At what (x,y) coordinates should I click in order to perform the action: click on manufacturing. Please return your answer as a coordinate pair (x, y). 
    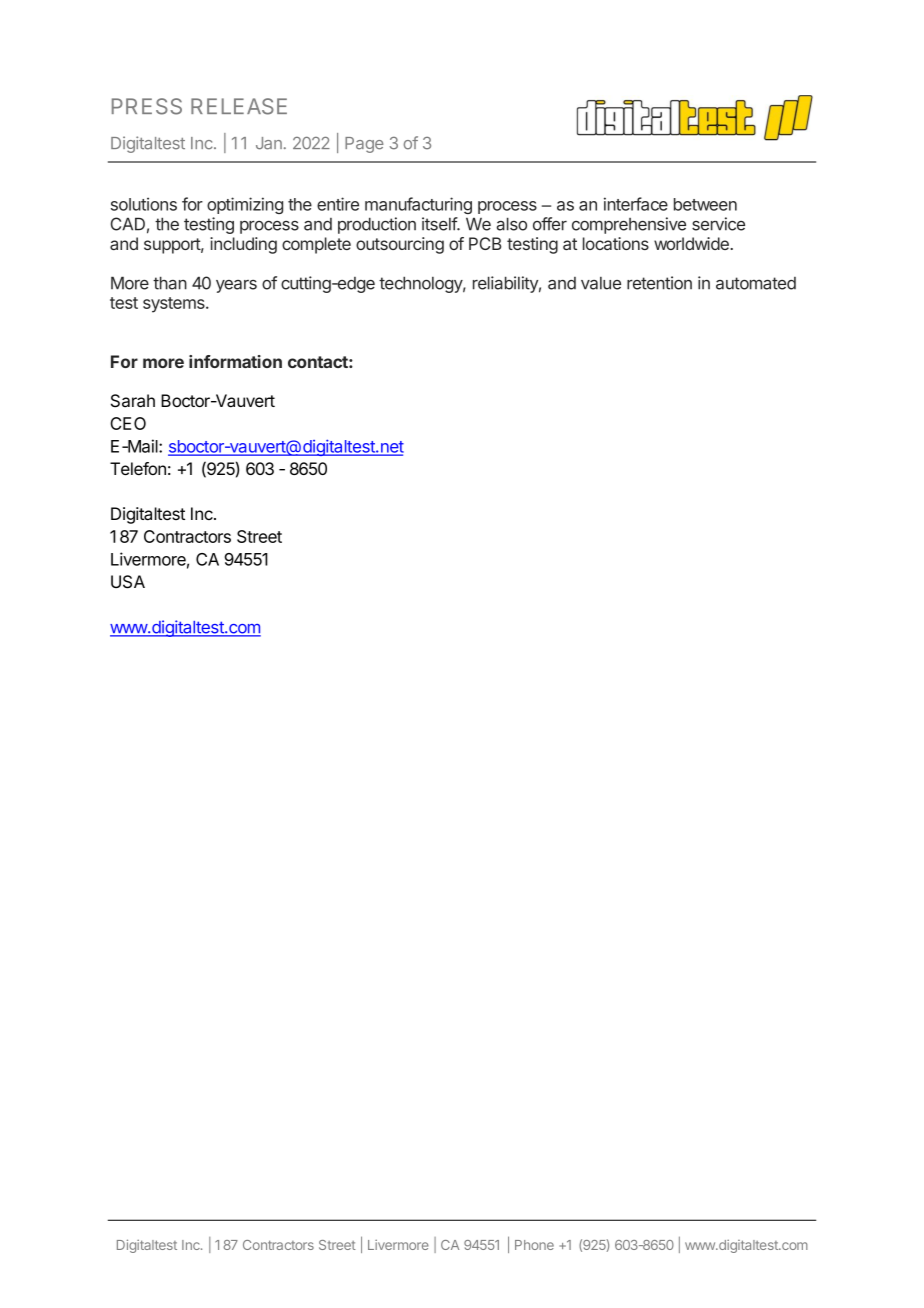
    Looking at the image, I should click on (418, 205).
